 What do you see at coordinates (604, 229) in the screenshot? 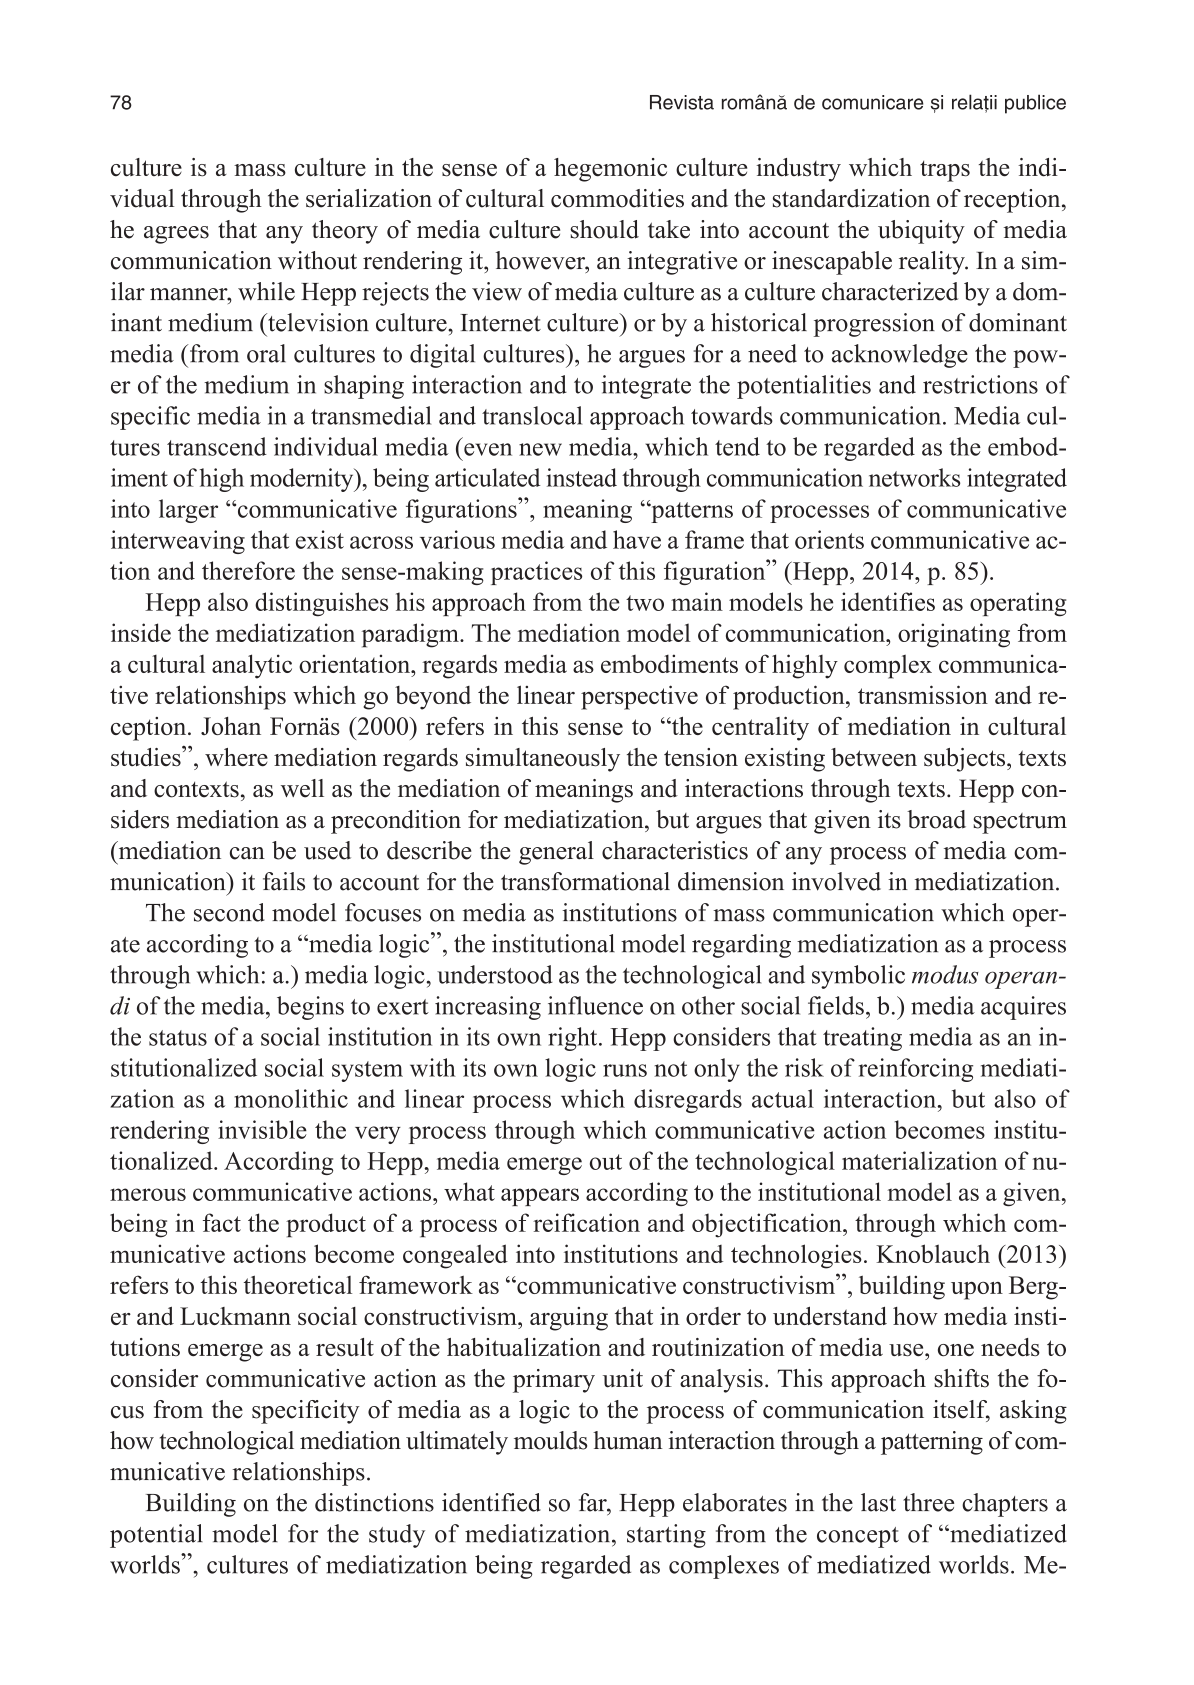
I see `should` at bounding box center [604, 229].
